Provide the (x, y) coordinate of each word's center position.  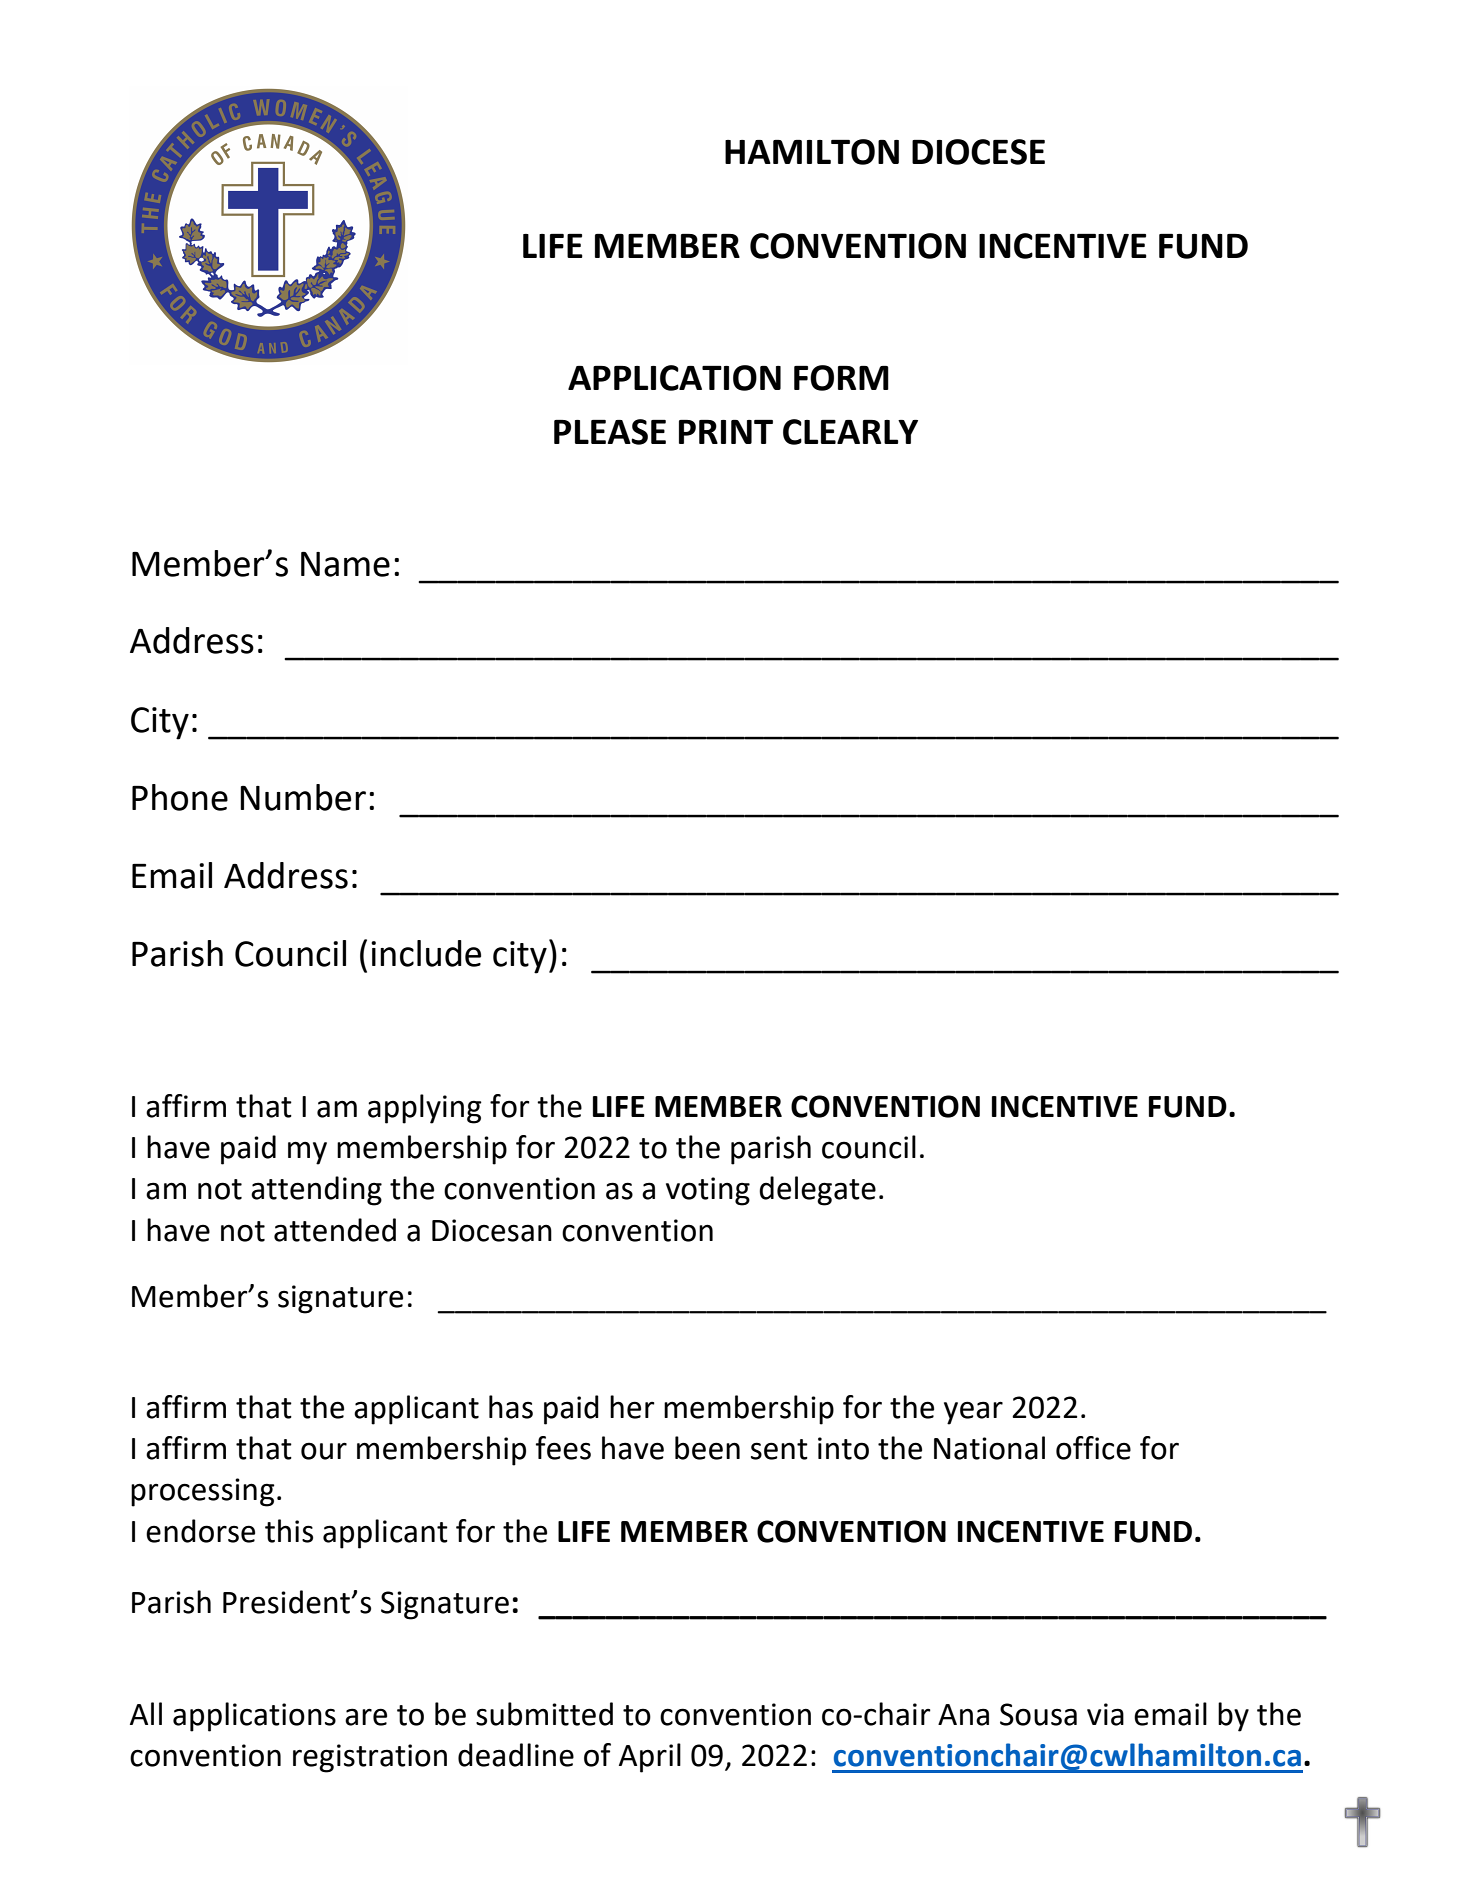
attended (335, 1230)
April (650, 1758)
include (426, 953)
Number (303, 797)
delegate (817, 1191)
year (973, 1413)
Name (345, 564)
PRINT (726, 432)
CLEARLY (850, 432)
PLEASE (610, 432)
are (366, 1717)
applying (425, 1109)
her (632, 1407)
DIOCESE (978, 152)
